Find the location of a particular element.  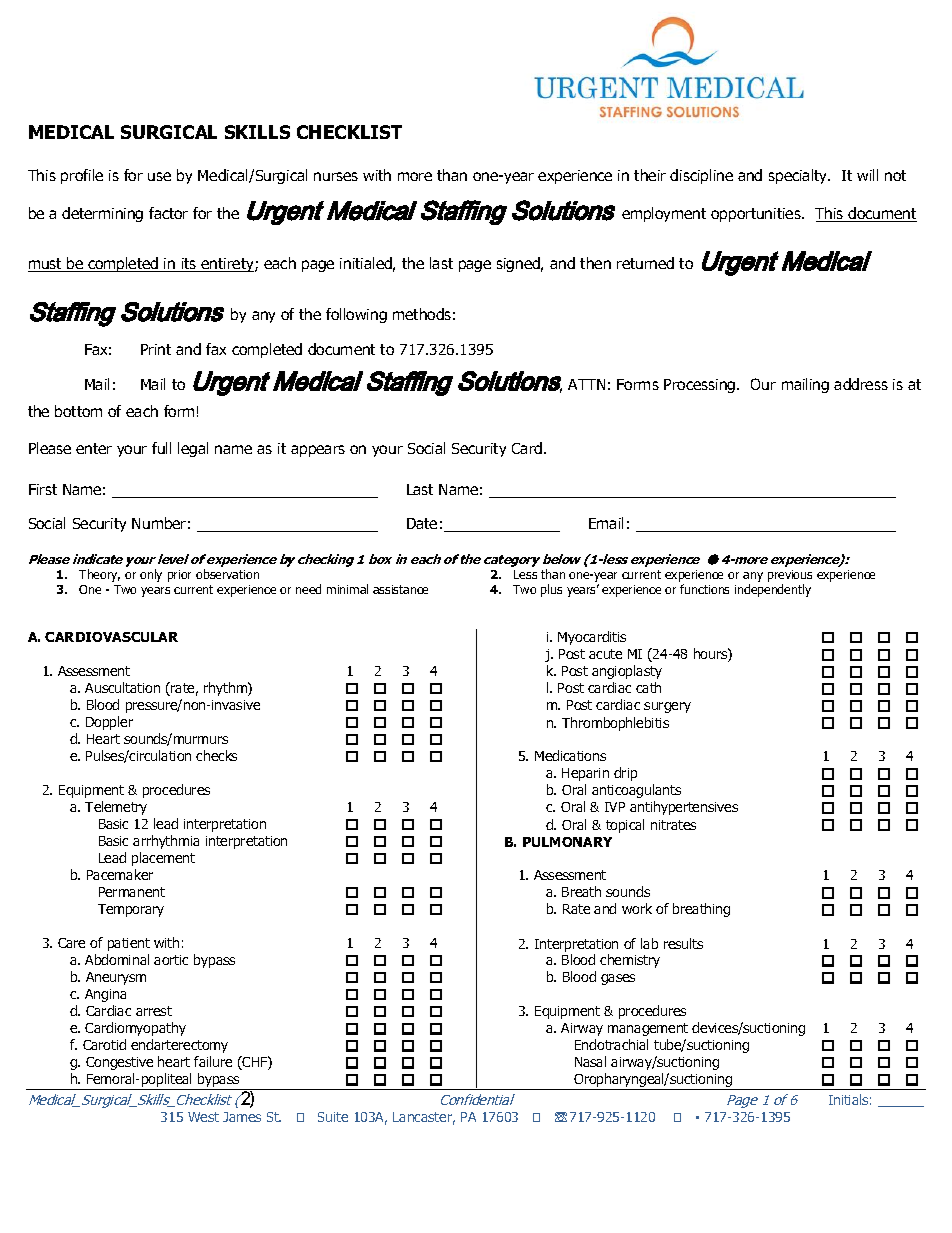

opportunities is located at coordinates (757, 215).
